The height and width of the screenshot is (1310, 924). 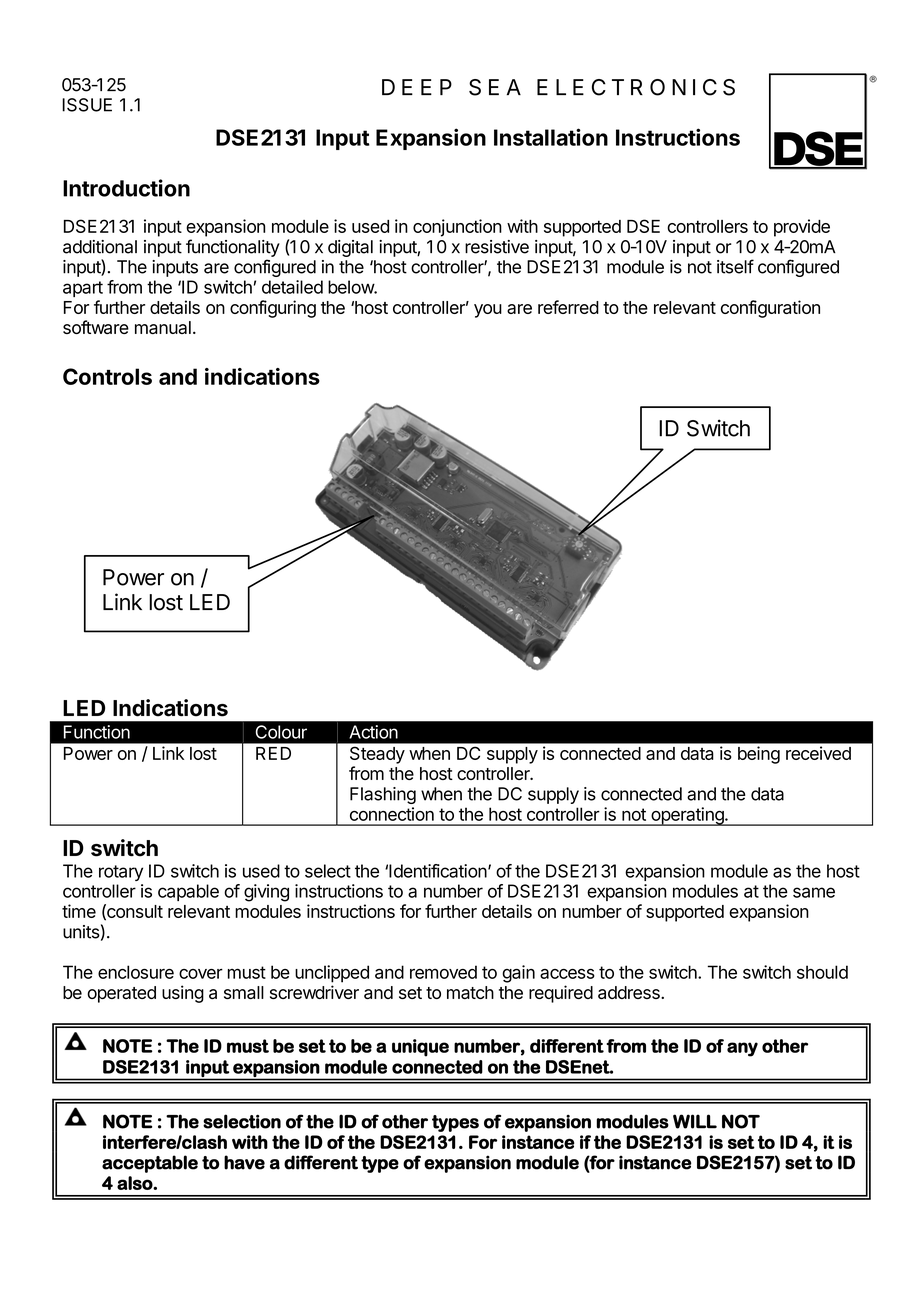 What do you see at coordinates (150, 1164) in the screenshot?
I see `acceptable` at bounding box center [150, 1164].
